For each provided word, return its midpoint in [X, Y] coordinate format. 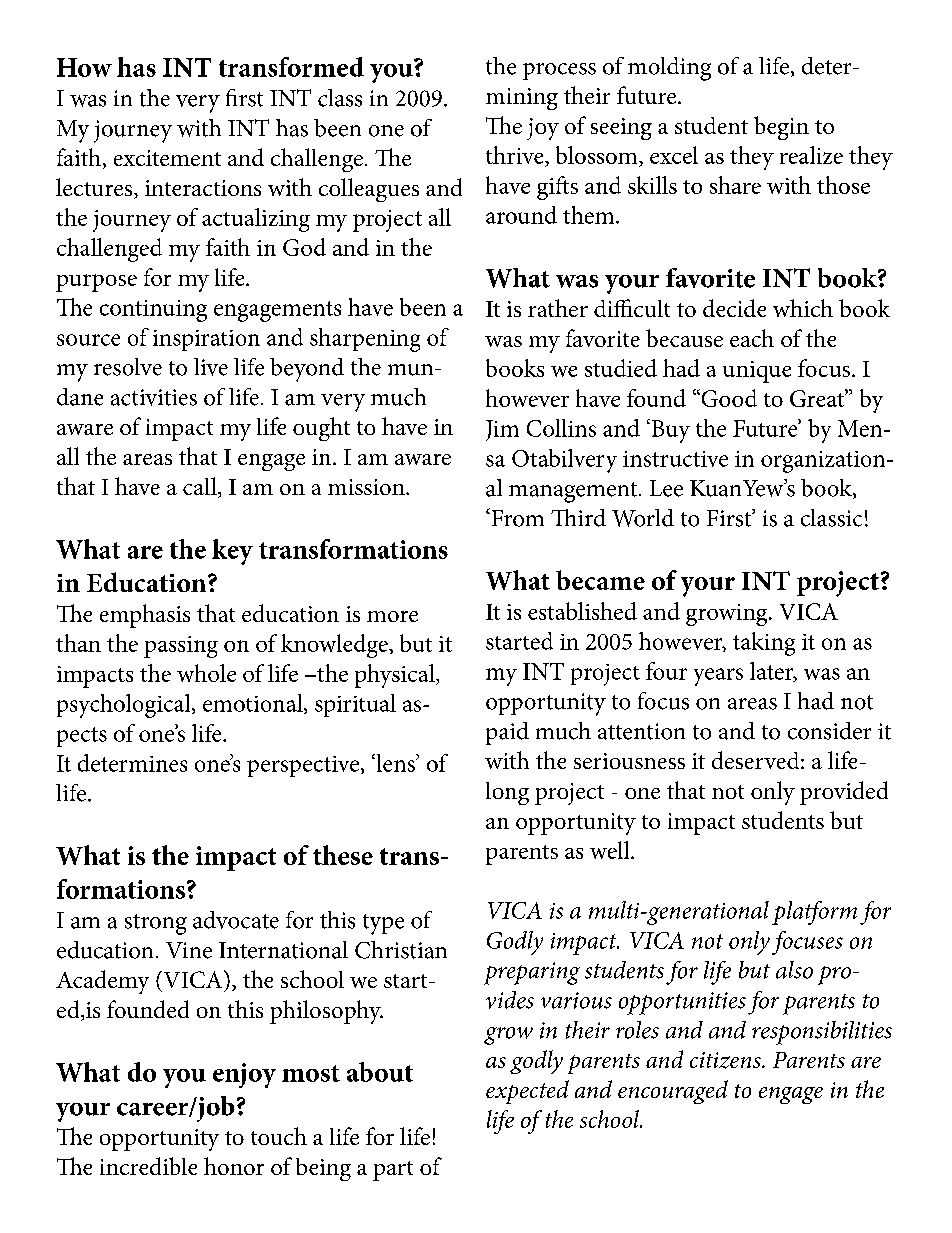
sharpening [365, 340]
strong [156, 924]
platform [814, 913]
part [393, 1171]
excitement [167, 158]
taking [764, 644]
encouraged [673, 1092]
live [211, 367]
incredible [148, 1166]
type [383, 924]
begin [781, 128]
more [392, 616]
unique [757, 372]
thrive [516, 156]
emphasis [145, 616]
